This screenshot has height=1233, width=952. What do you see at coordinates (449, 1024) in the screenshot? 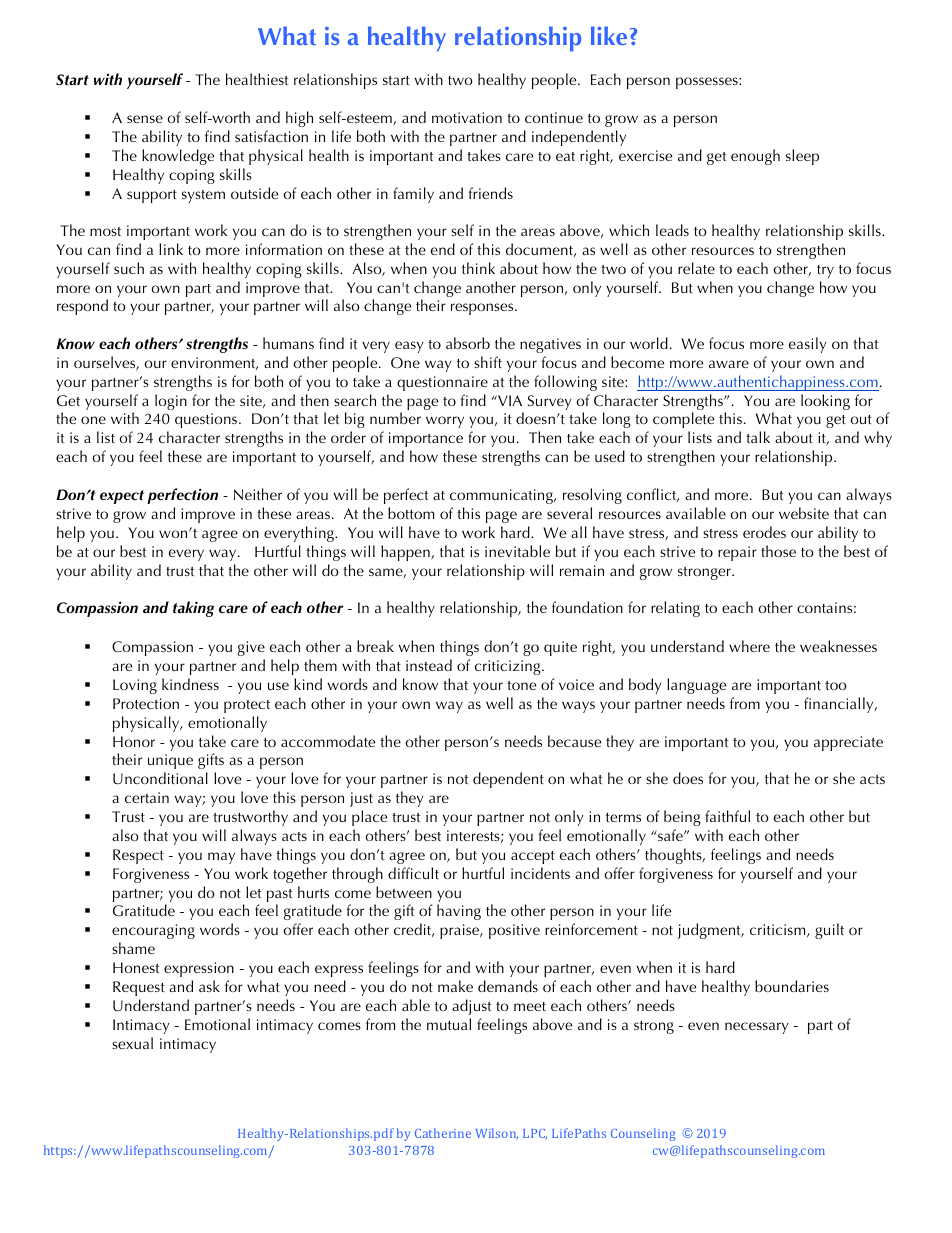
I see `mutual` at bounding box center [449, 1024].
